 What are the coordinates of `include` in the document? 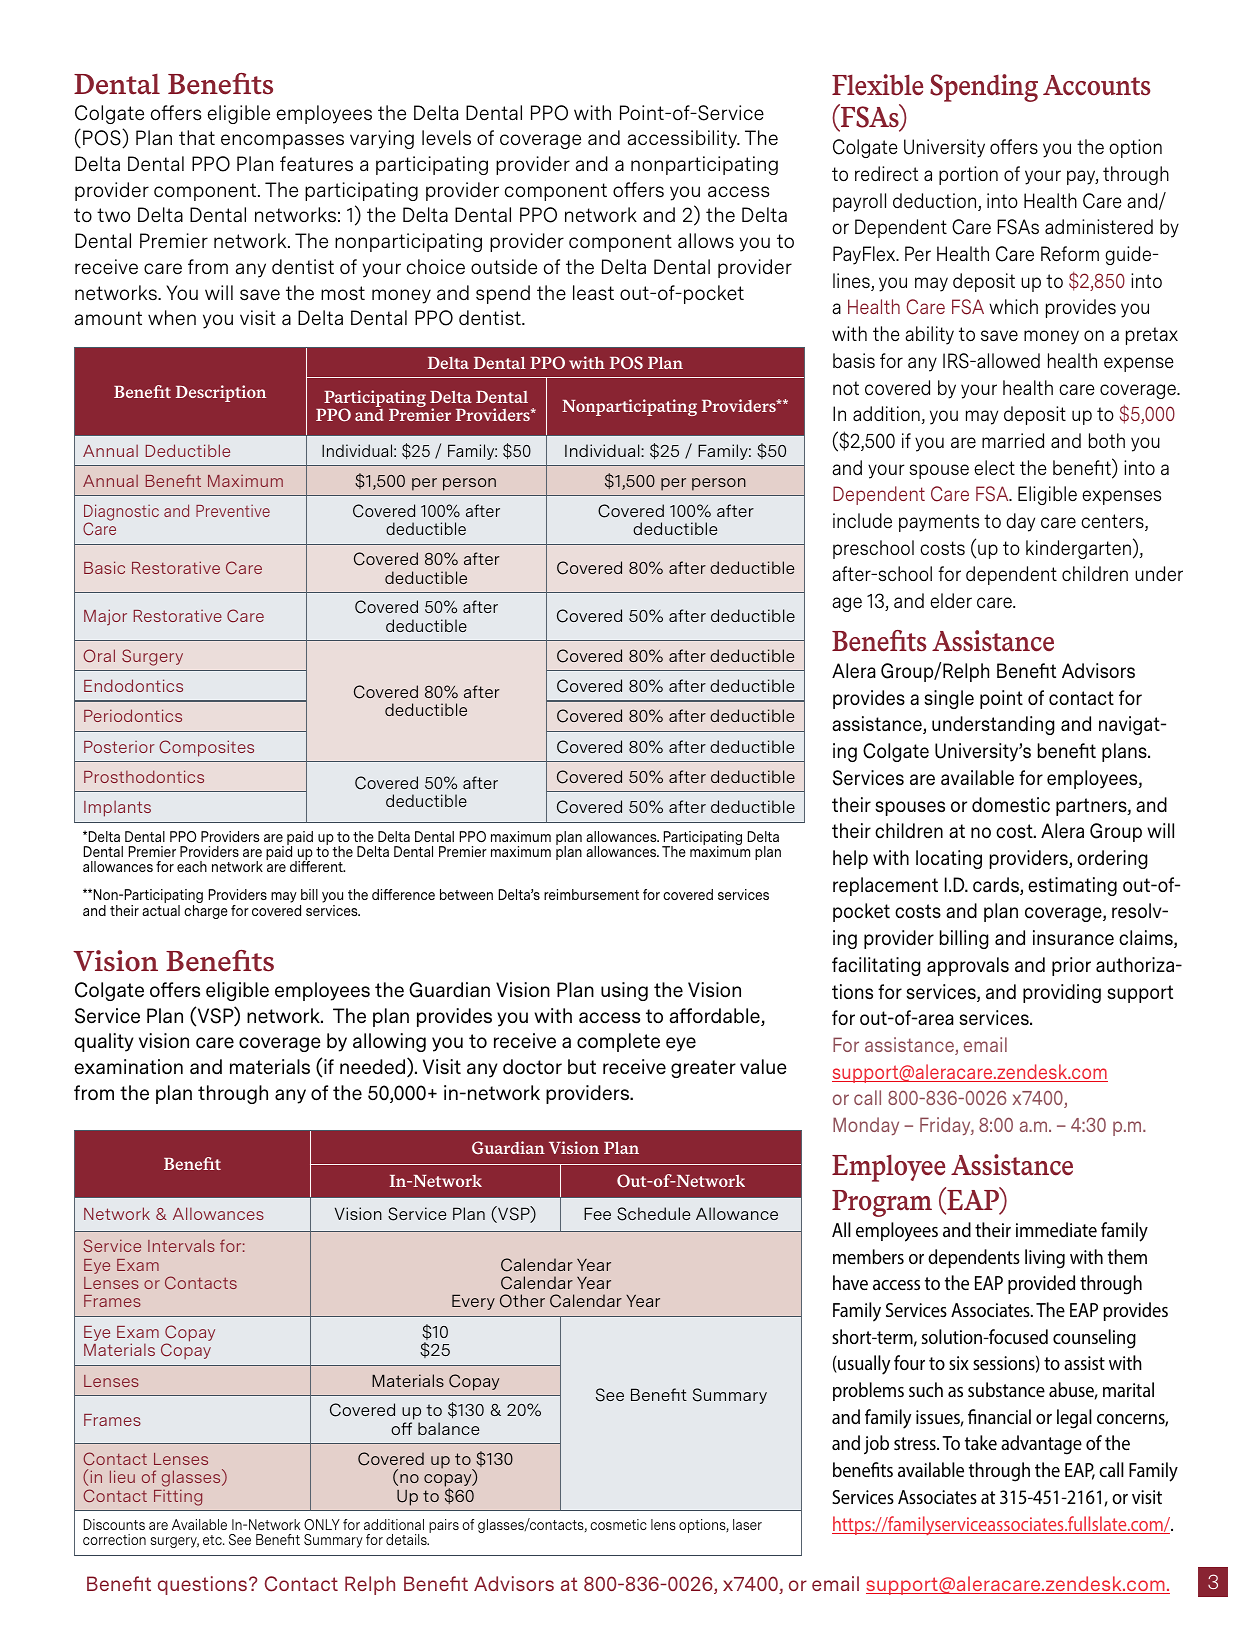 It's located at (862, 520).
